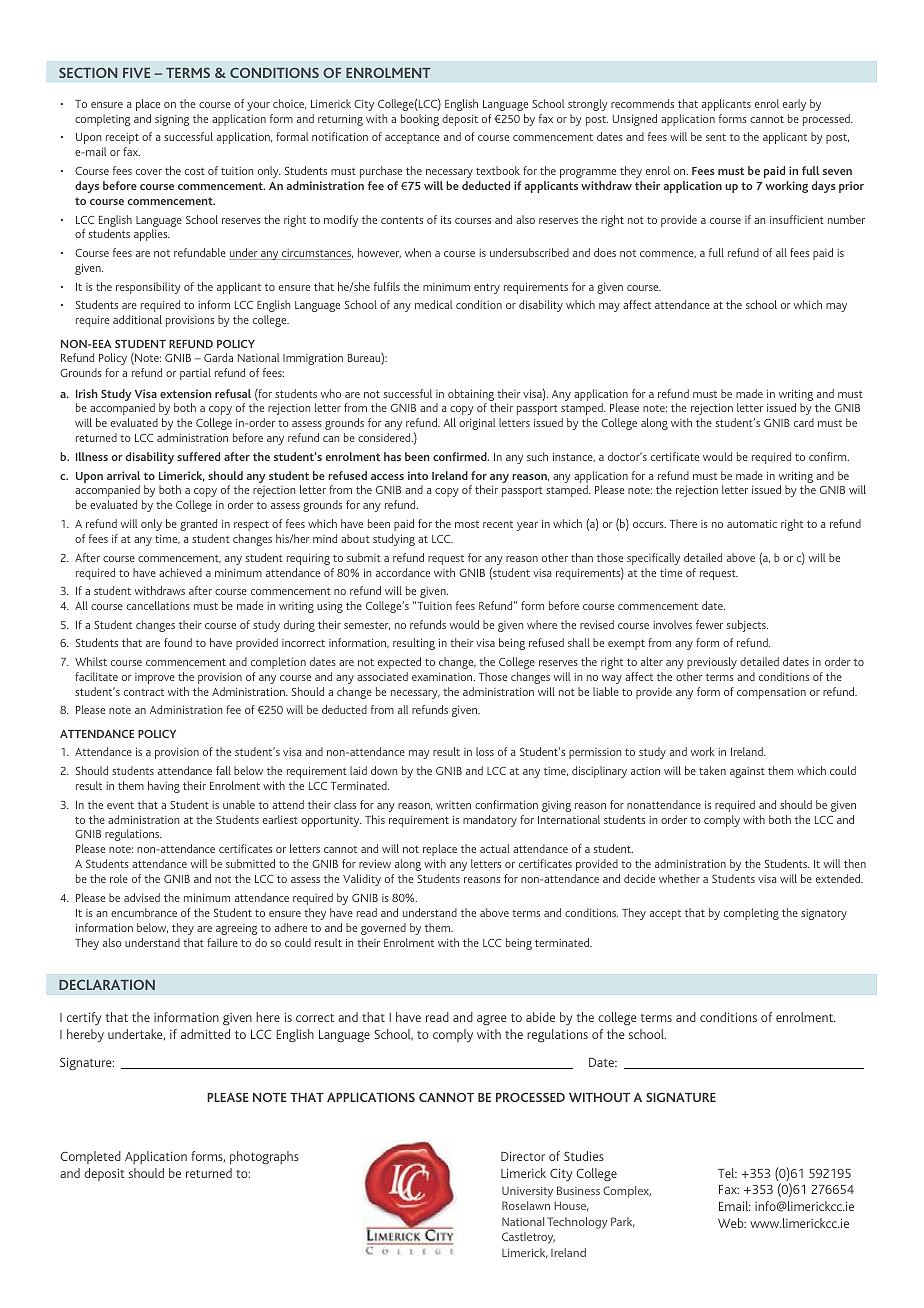  Describe the element at coordinates (490, 821) in the screenshot. I see `mandatory` at that location.
